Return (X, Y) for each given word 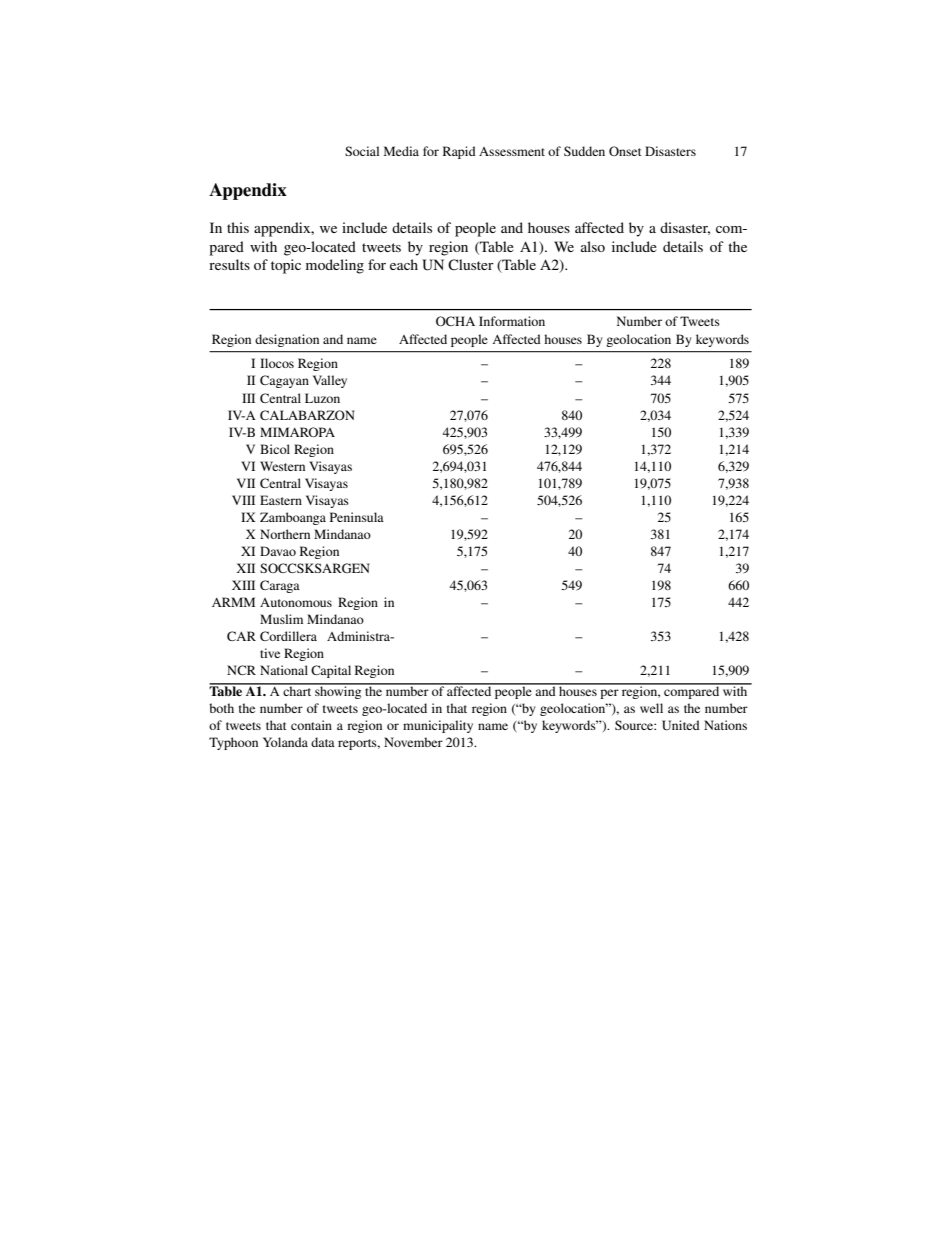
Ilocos (277, 363)
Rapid (459, 152)
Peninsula (357, 517)
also (593, 246)
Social (362, 151)
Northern (285, 534)
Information (512, 321)
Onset (625, 151)
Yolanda (285, 742)
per (609, 694)
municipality (438, 726)
